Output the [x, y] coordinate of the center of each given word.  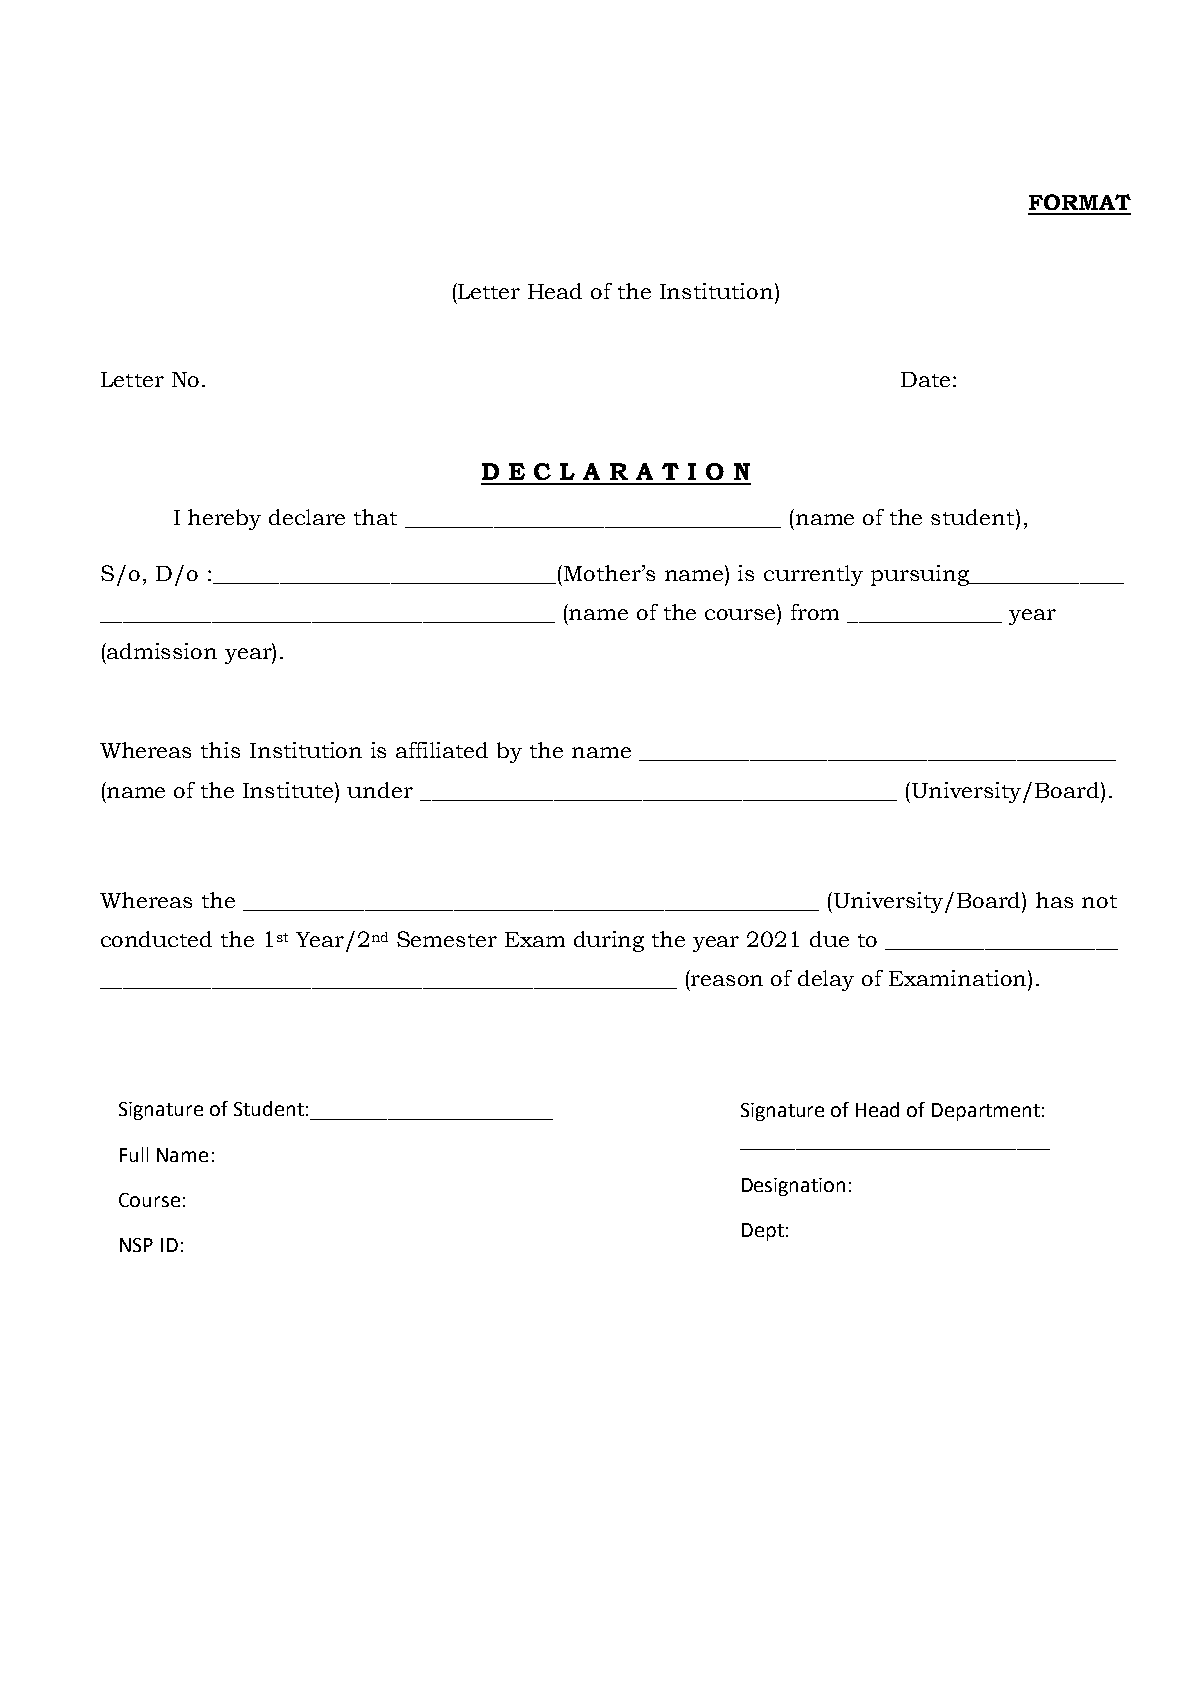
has [1054, 900]
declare [307, 517]
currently [813, 575]
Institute [289, 790]
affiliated [442, 750]
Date [925, 379]
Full [134, 1154]
